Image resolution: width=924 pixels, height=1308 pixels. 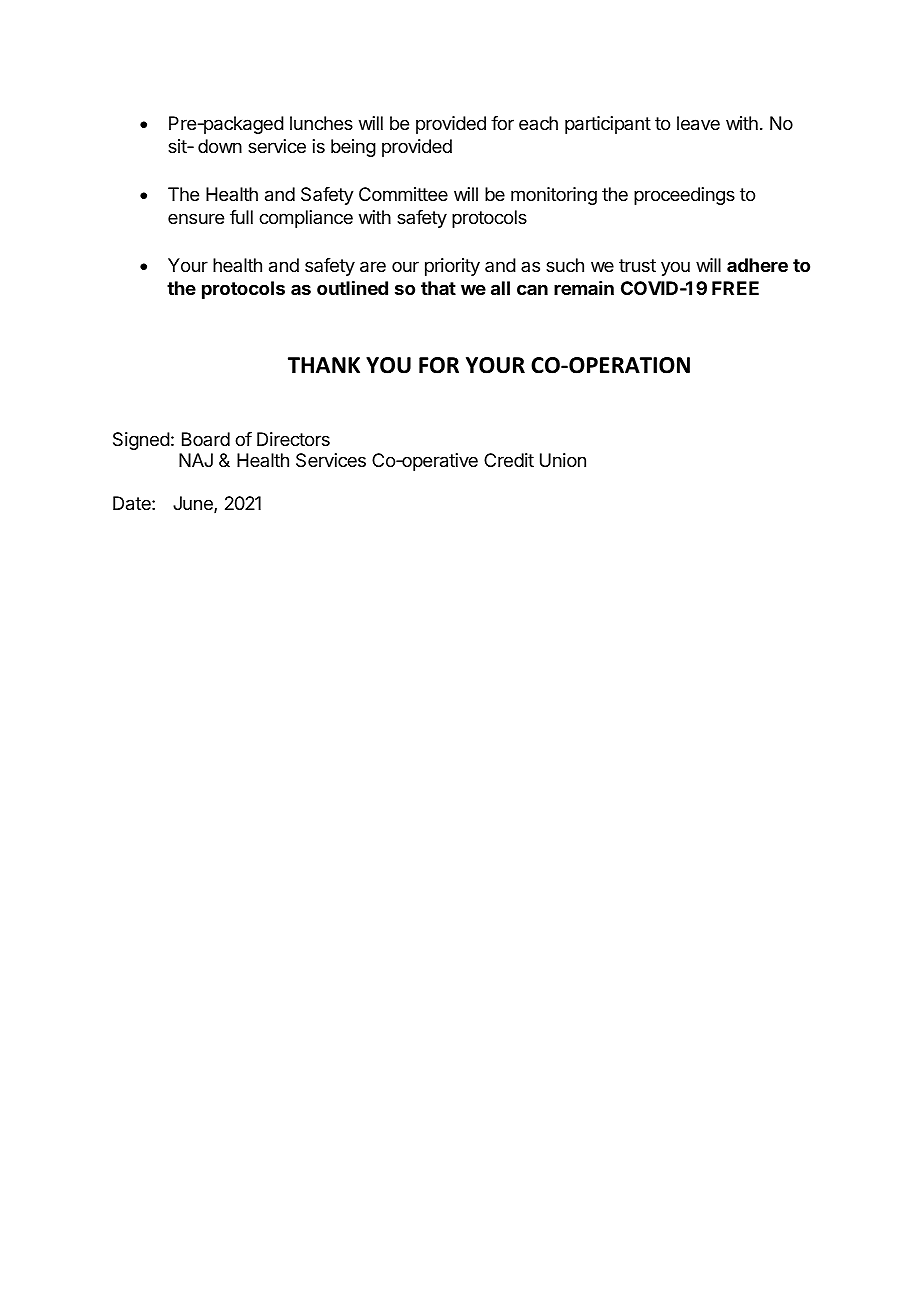 I want to click on lunches, so click(x=321, y=123).
